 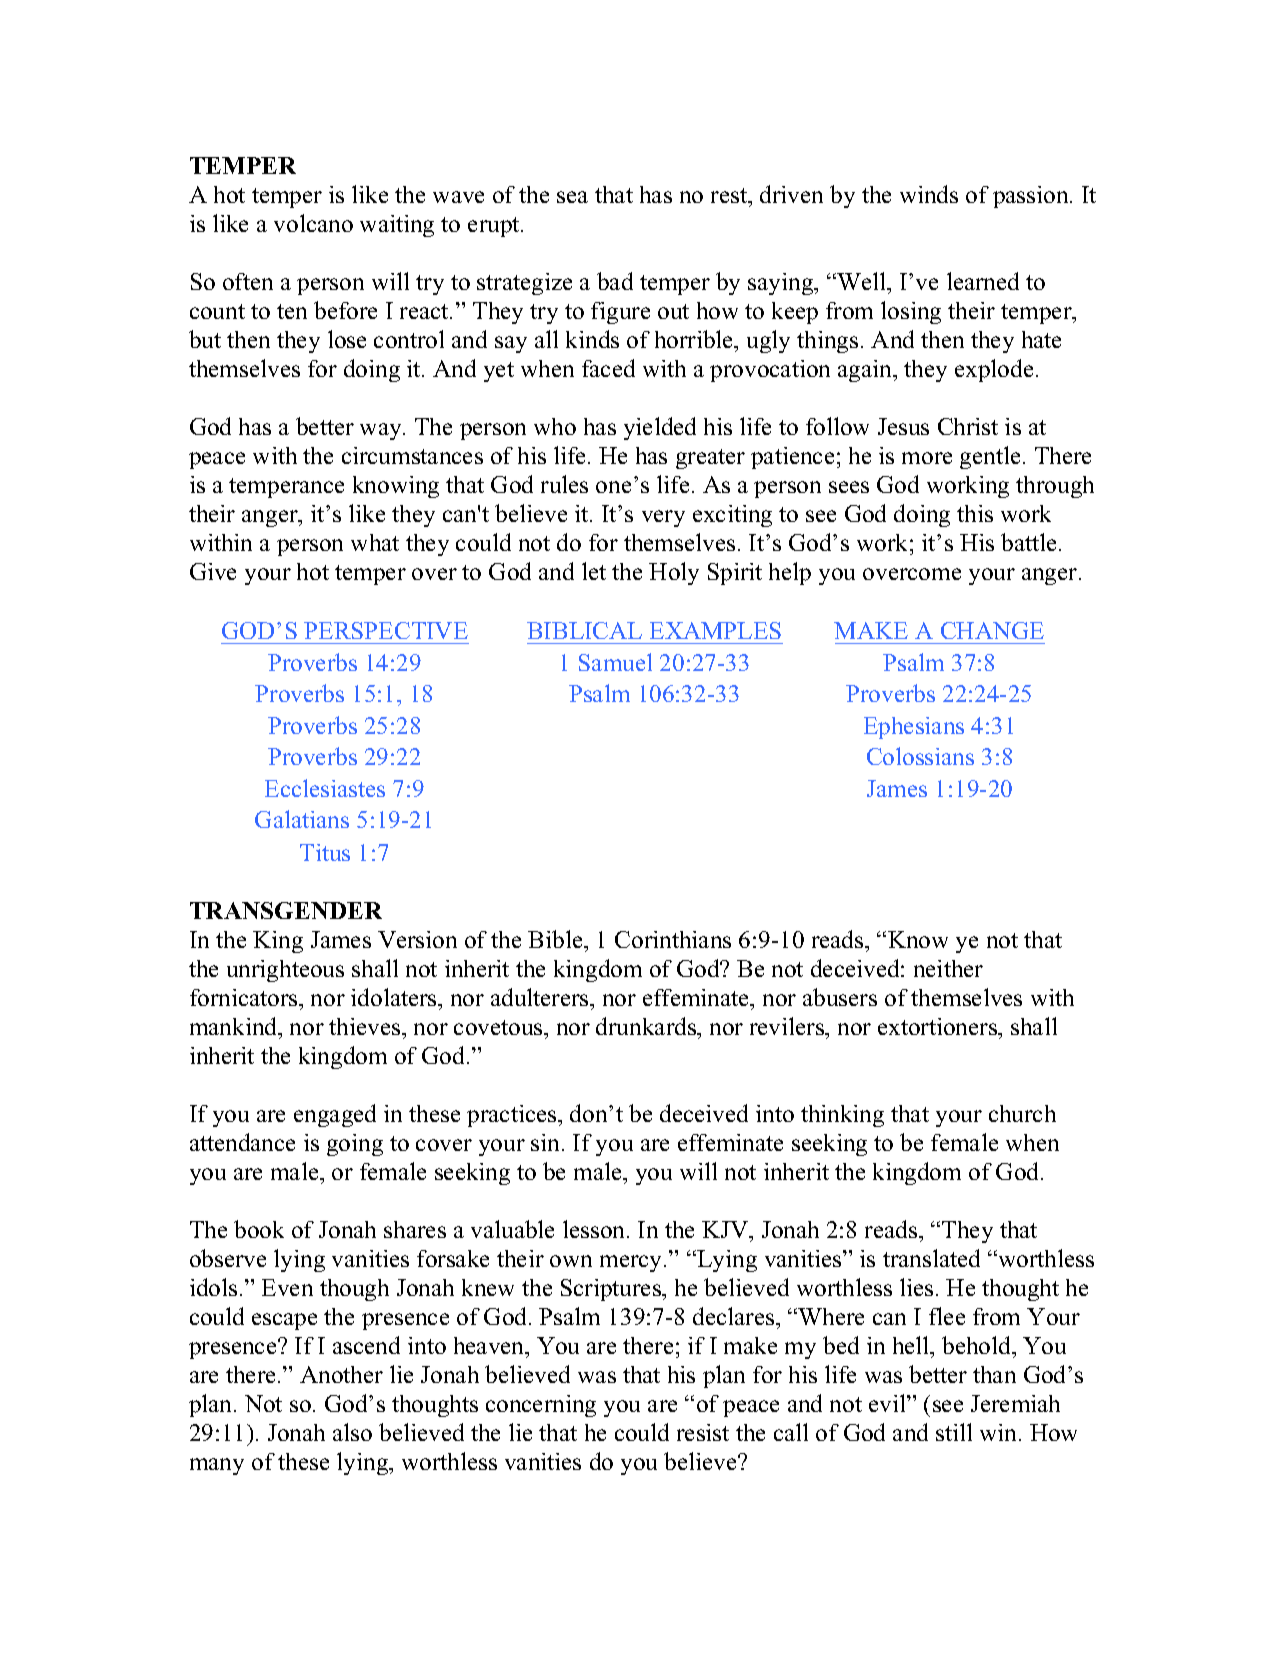 I want to click on also, so click(x=352, y=1432).
